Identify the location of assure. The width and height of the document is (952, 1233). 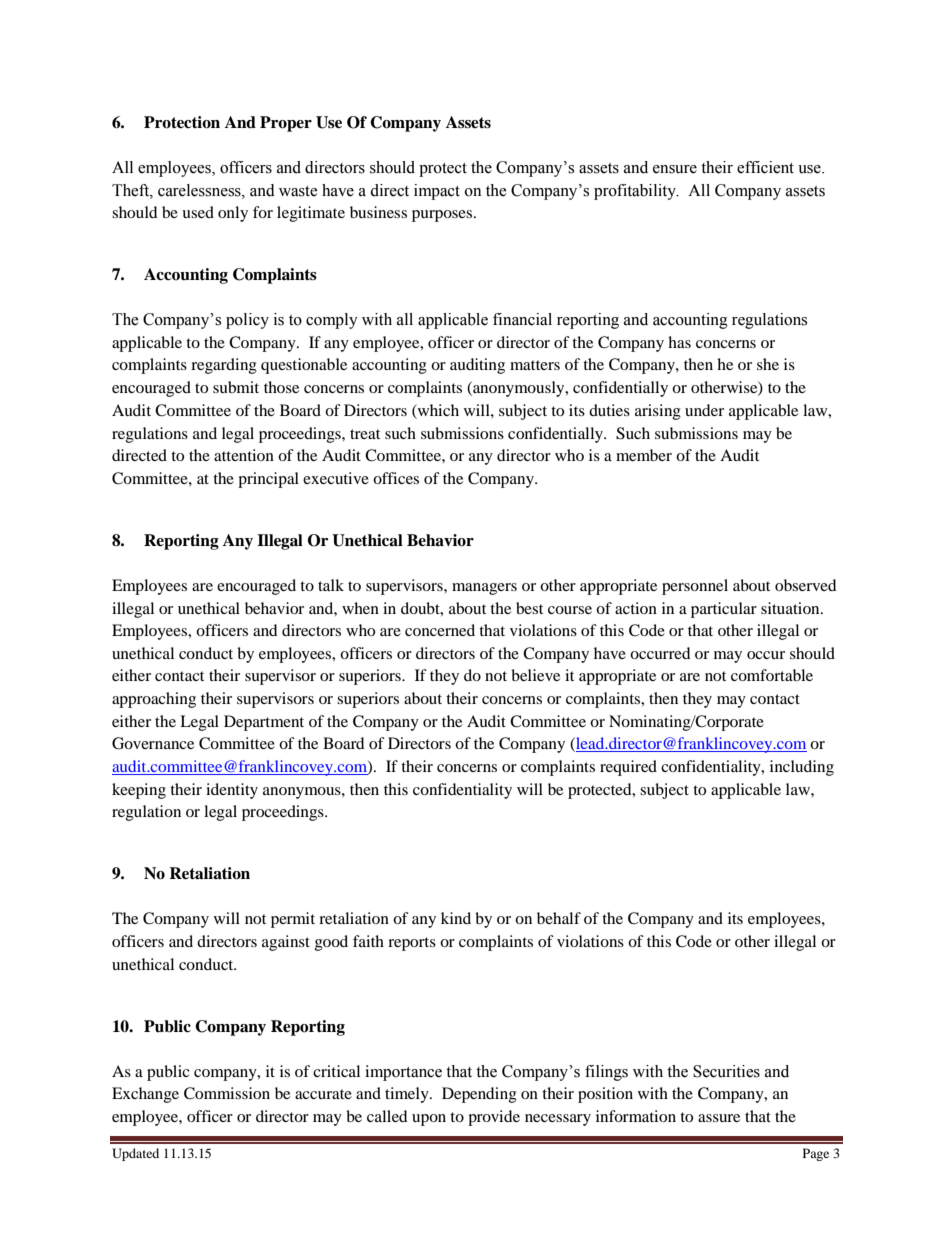
(719, 1118).
